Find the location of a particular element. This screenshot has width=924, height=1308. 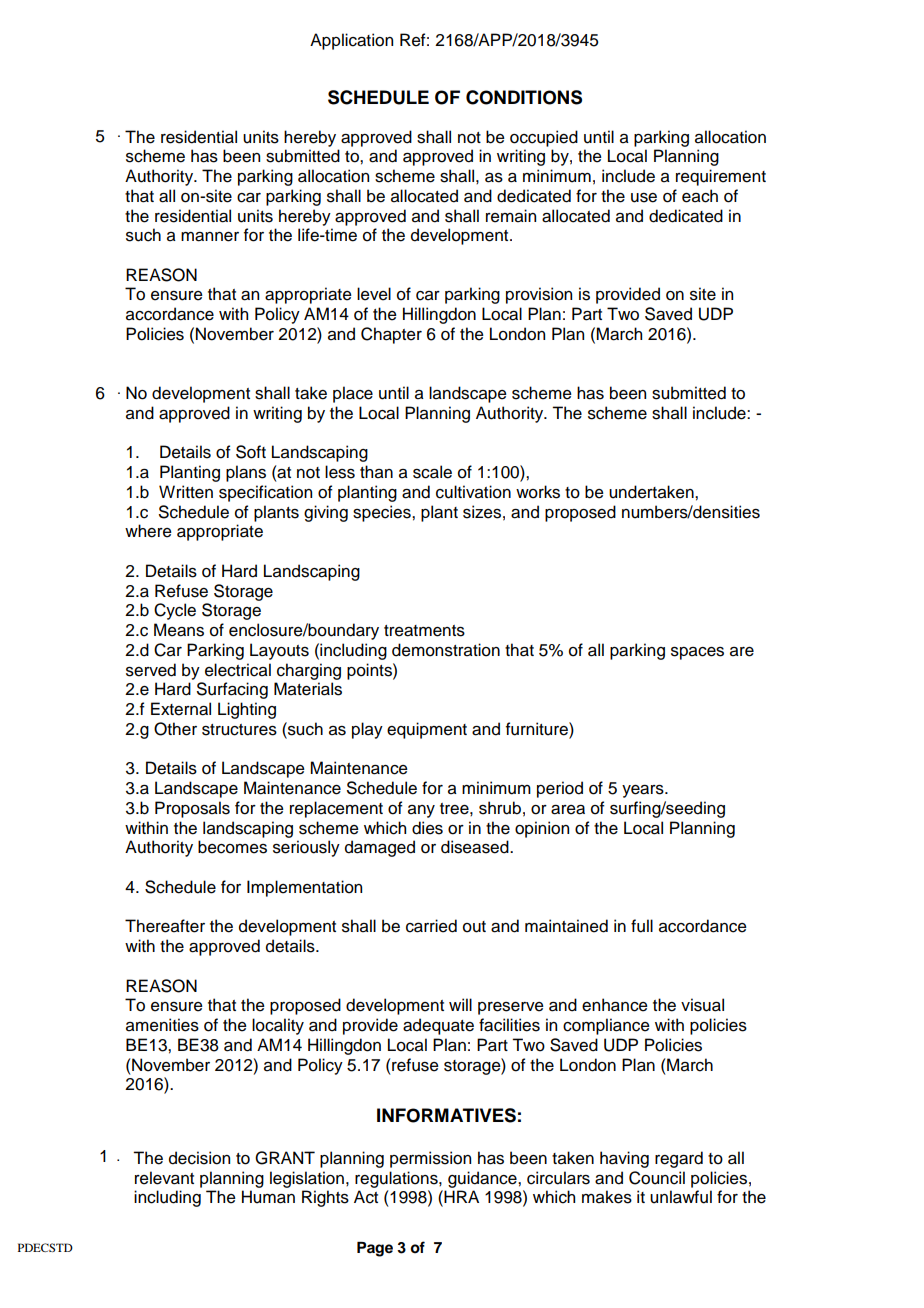

Application is located at coordinates (351, 41).
